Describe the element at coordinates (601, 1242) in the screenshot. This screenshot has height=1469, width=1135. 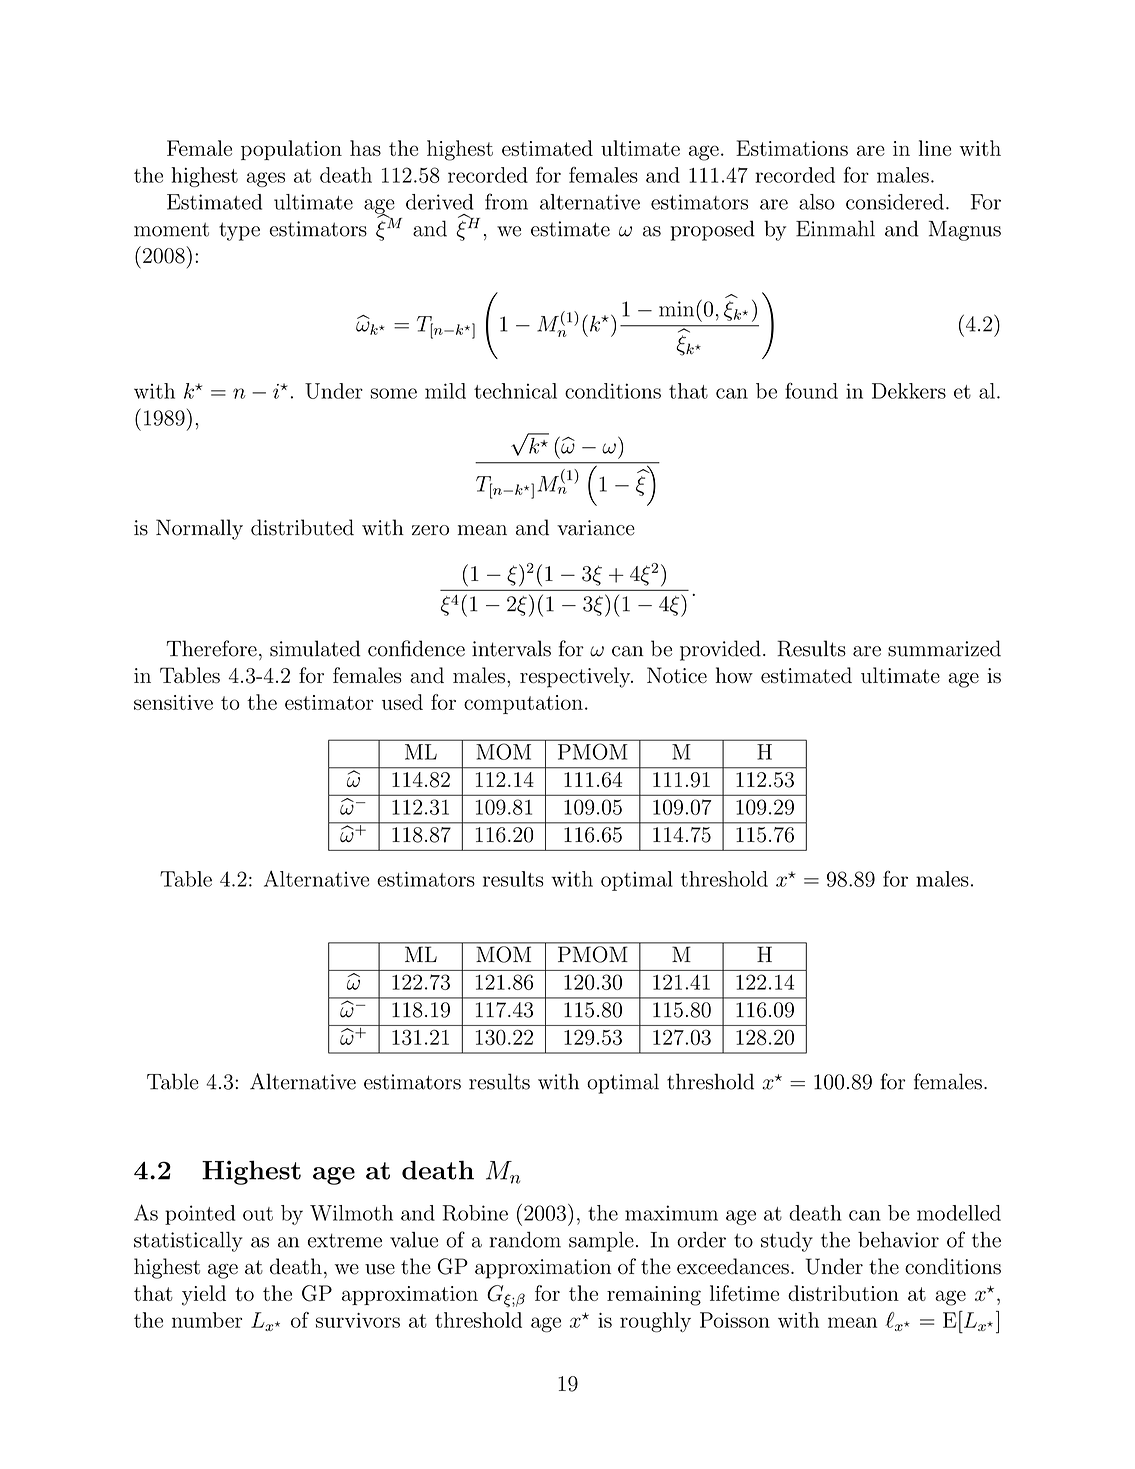
I see `sample` at that location.
